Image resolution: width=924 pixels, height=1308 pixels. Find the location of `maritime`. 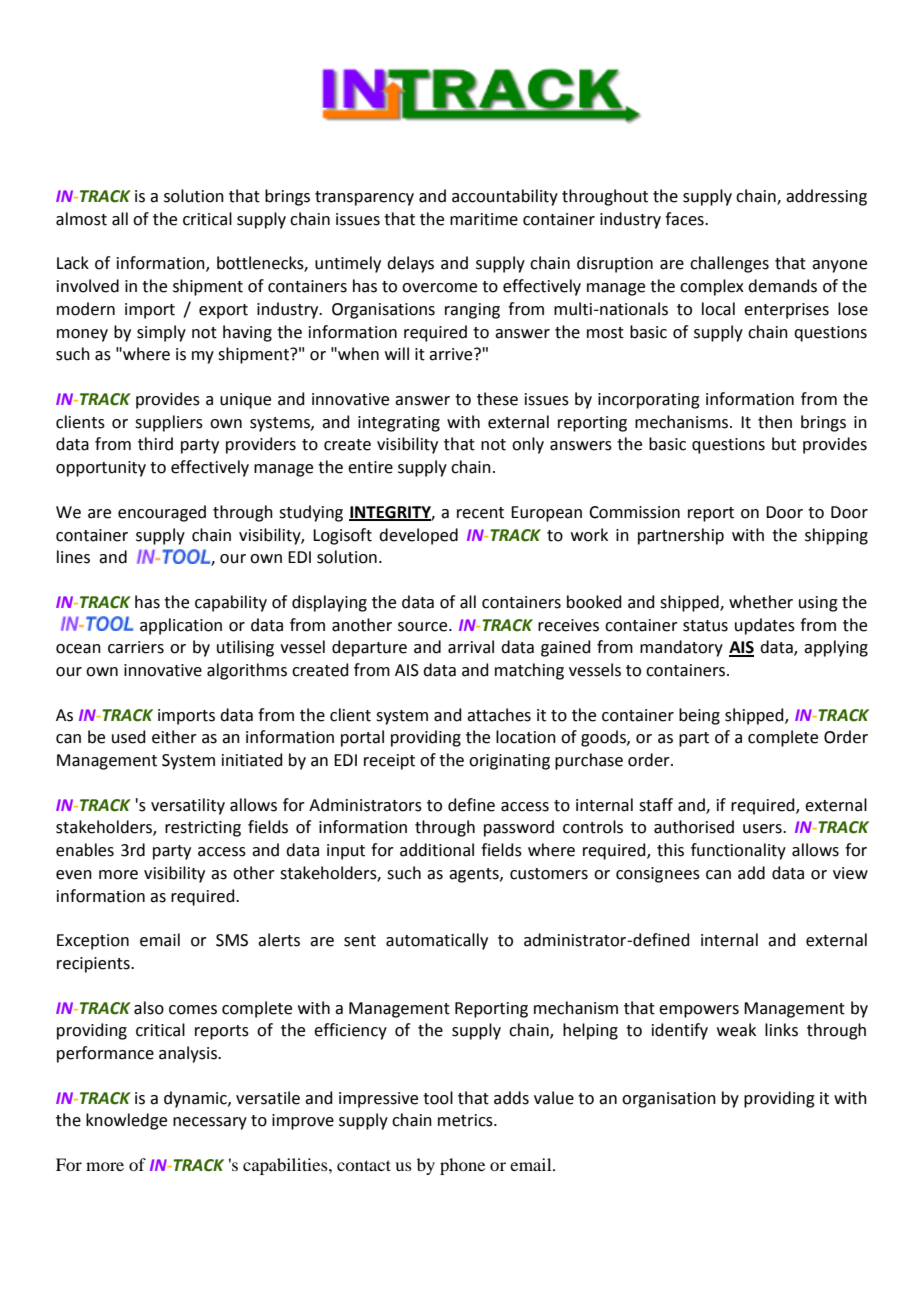

maritime is located at coordinates (484, 219).
